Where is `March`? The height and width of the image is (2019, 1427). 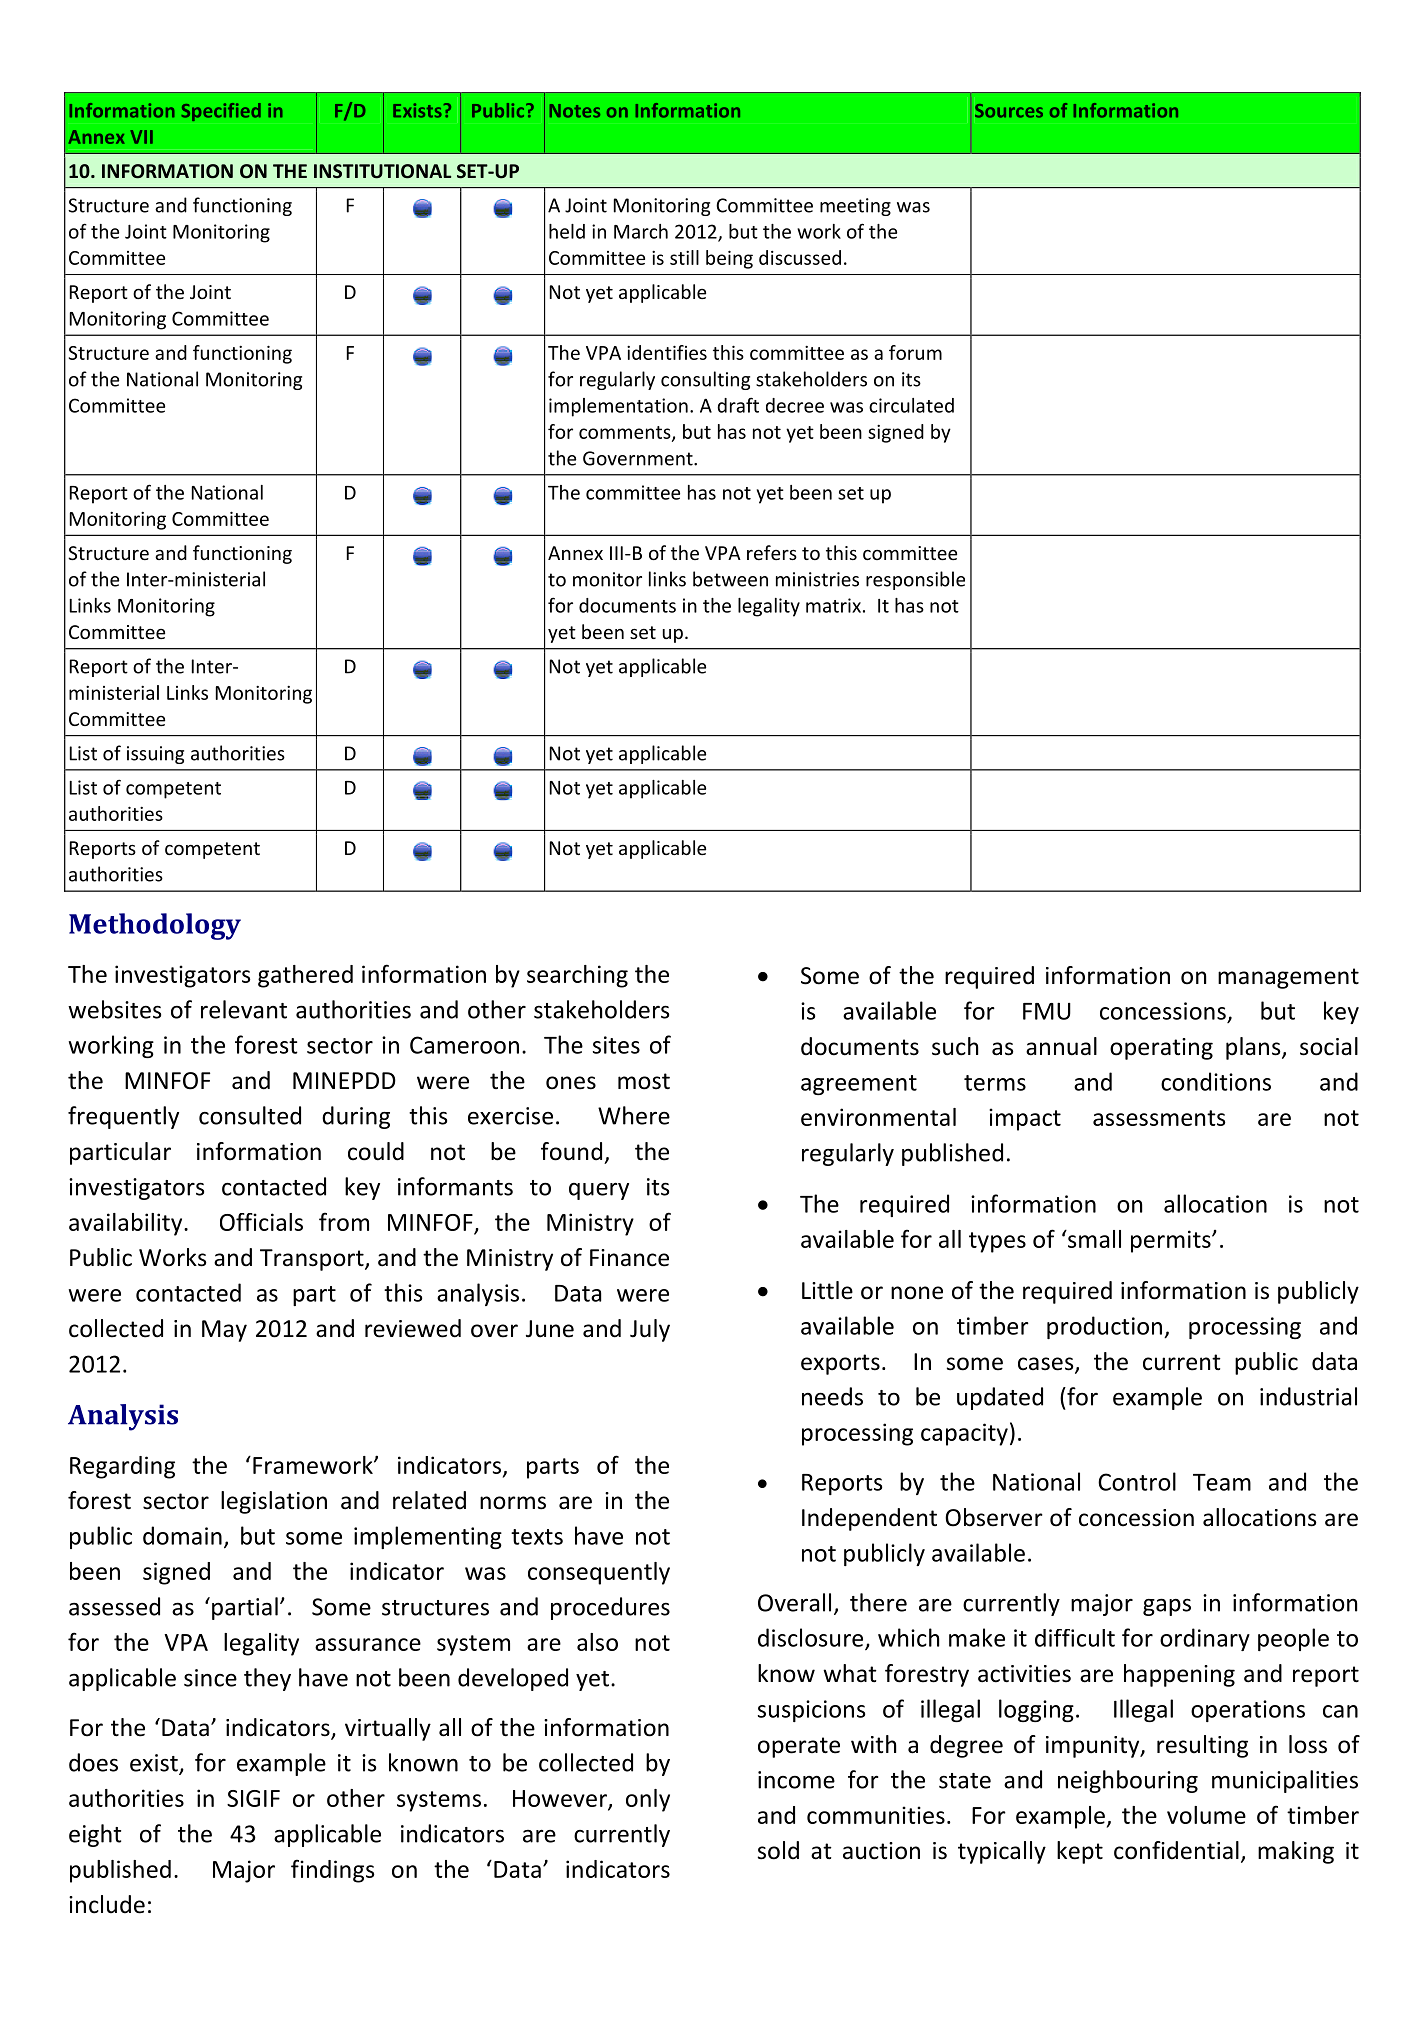 March is located at coordinates (641, 231).
